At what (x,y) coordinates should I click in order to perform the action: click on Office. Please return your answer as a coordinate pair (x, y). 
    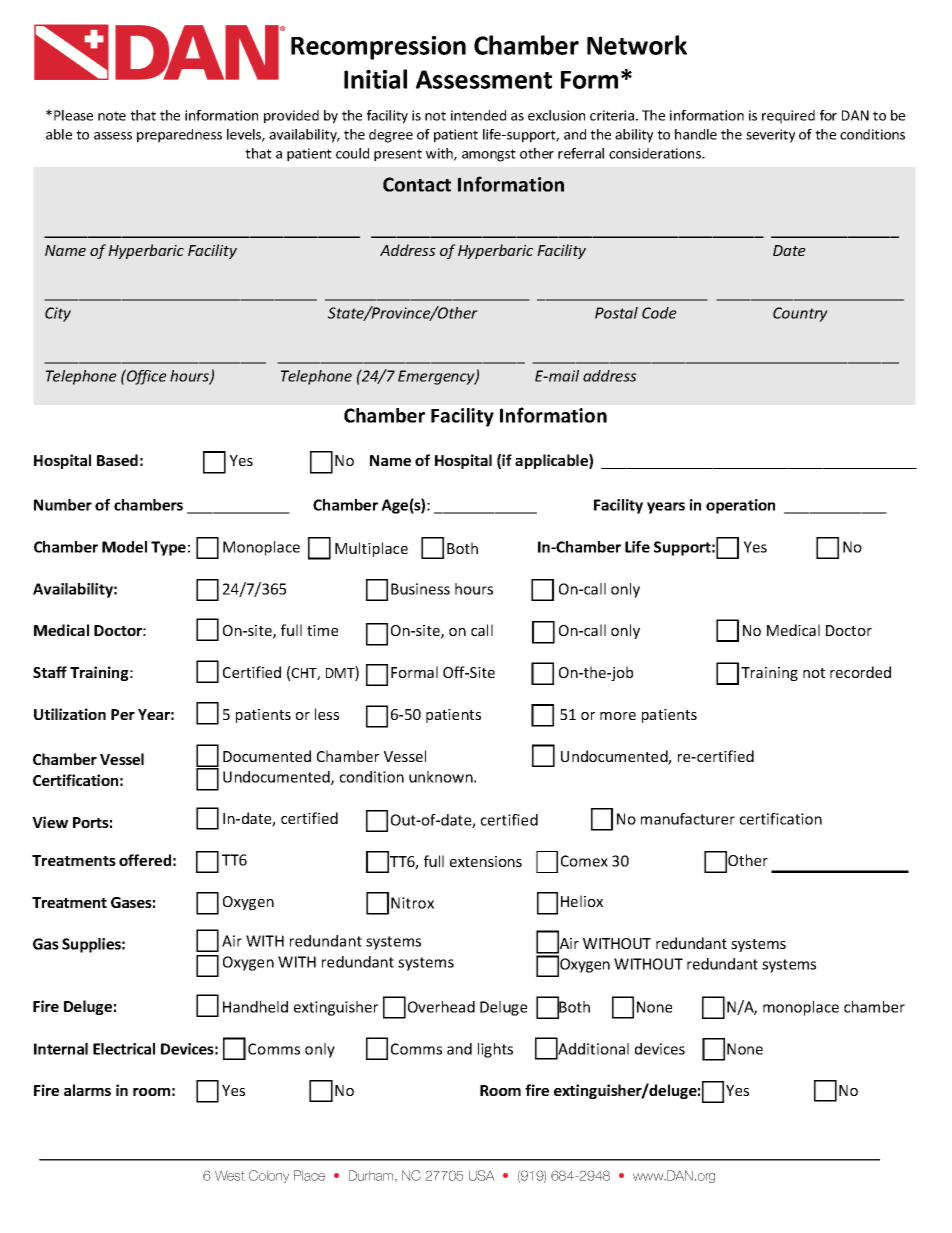
    Looking at the image, I should click on (146, 377).
